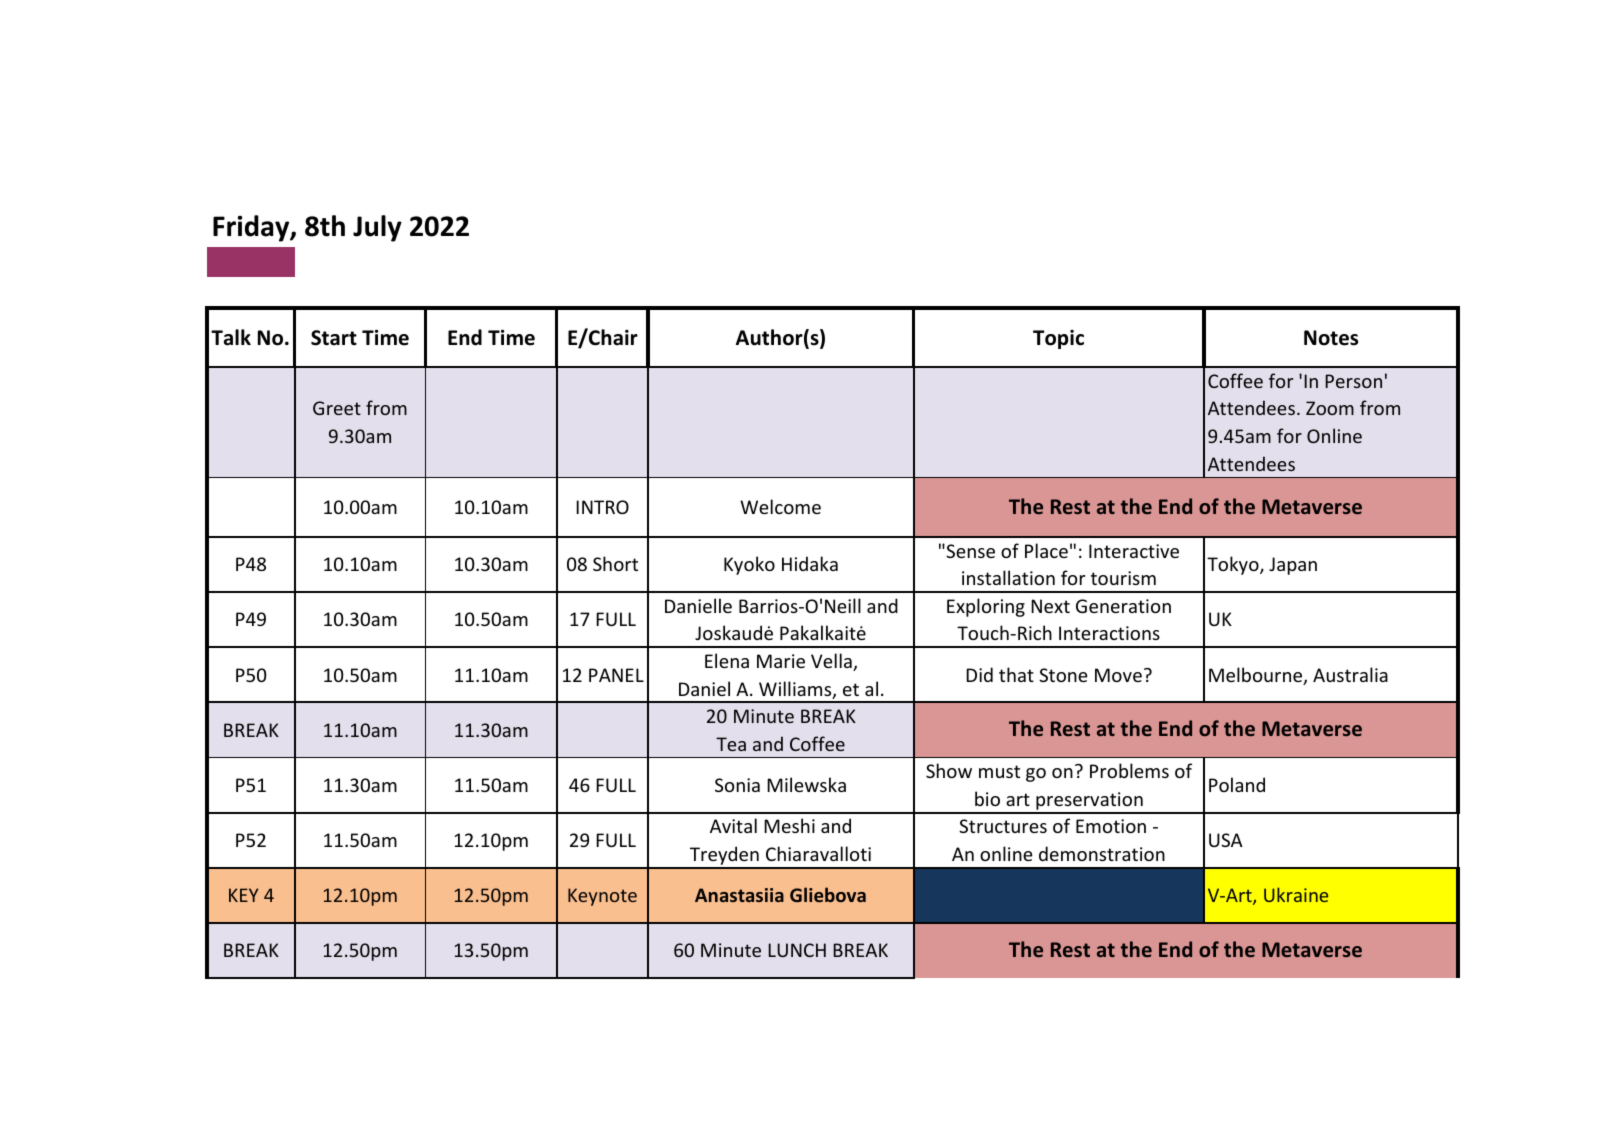 This screenshot has width=1609, height=1138. Describe the element at coordinates (1058, 339) in the screenshot. I see `Topic` at that location.
